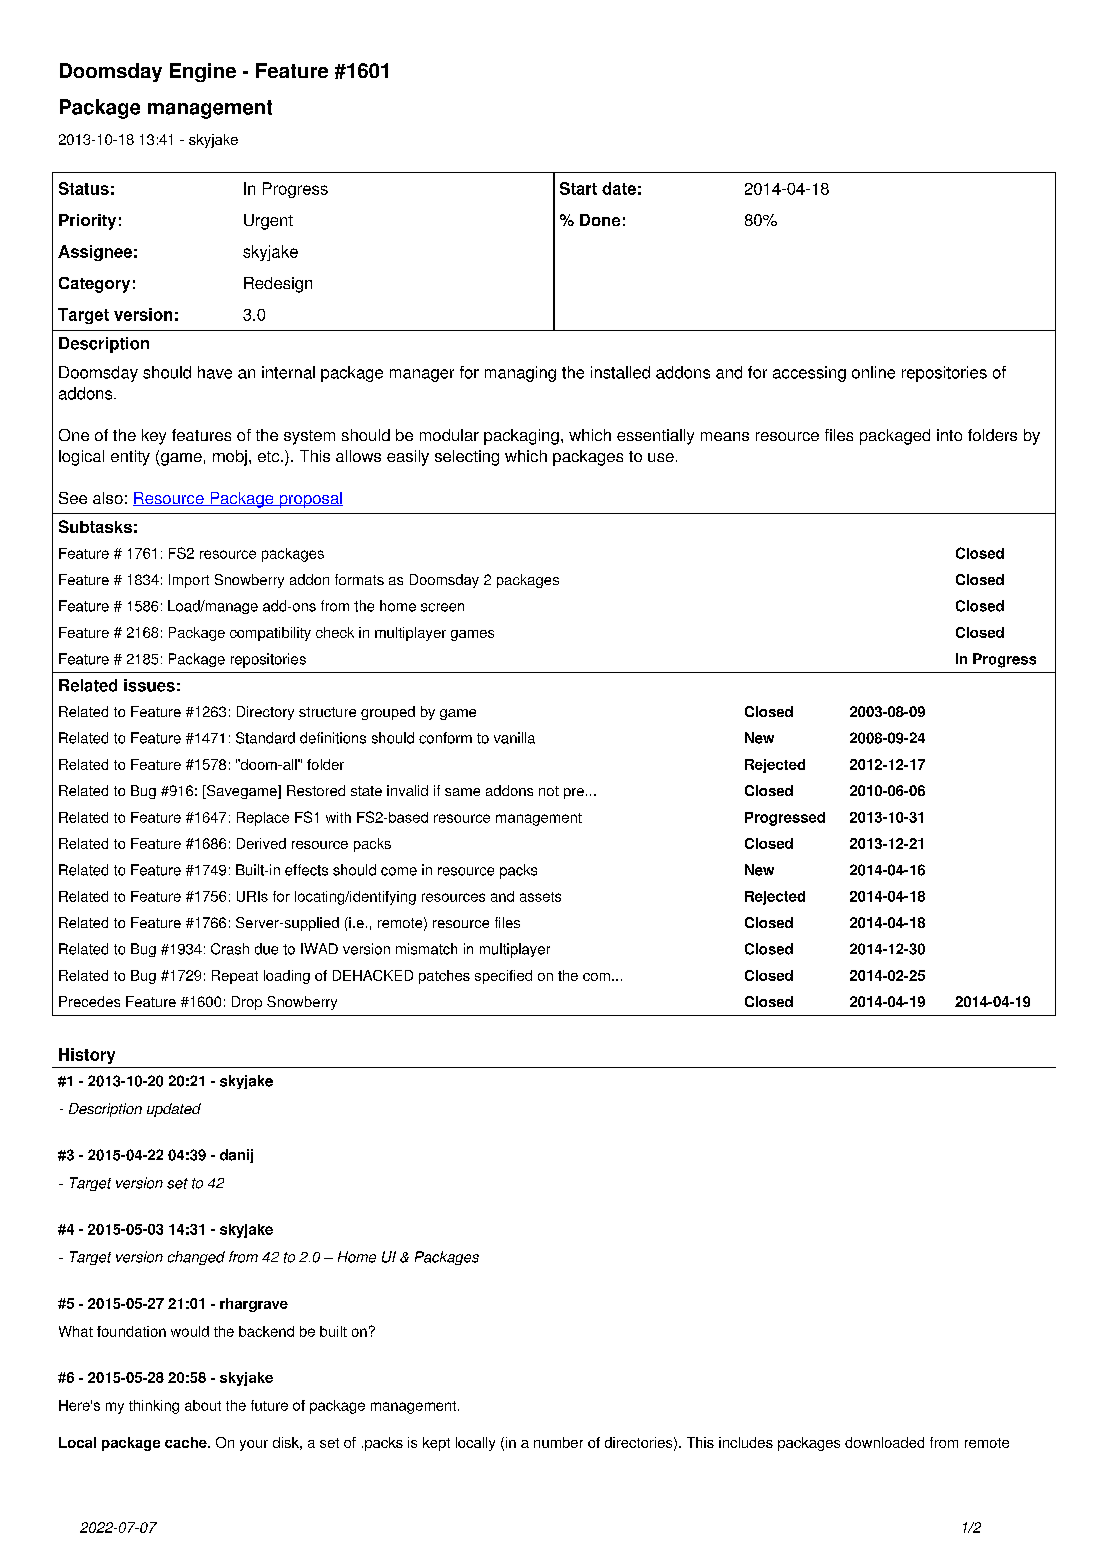  I want to click on thinking, so click(154, 1407).
